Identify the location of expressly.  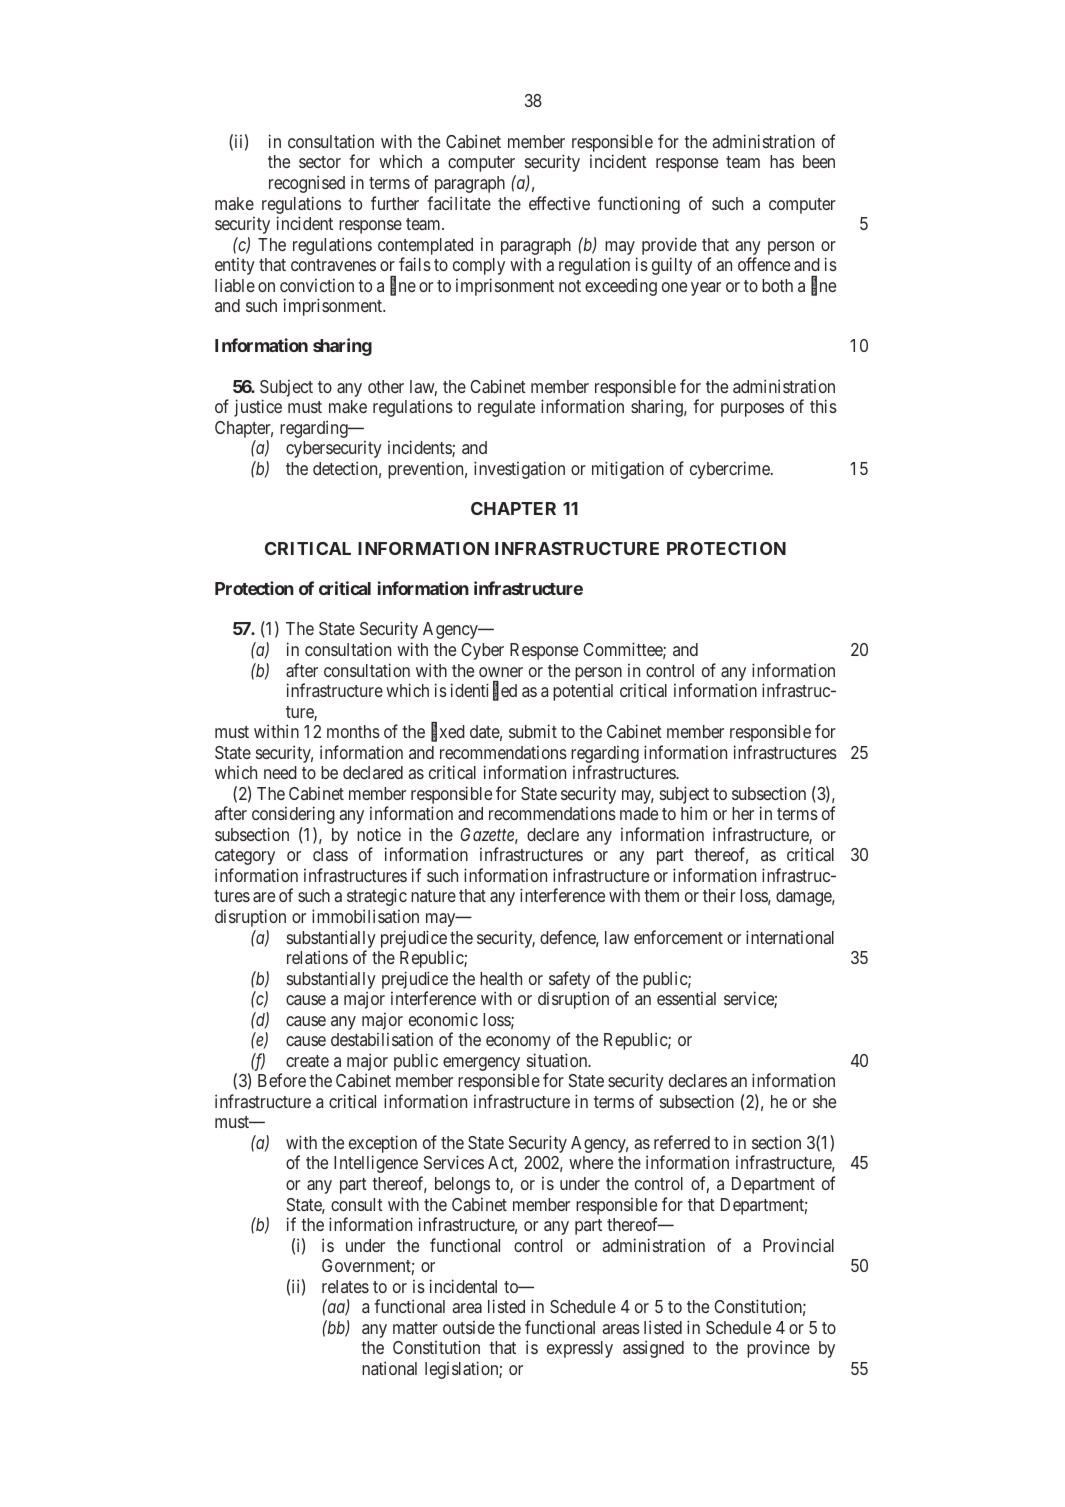
(580, 1349).
